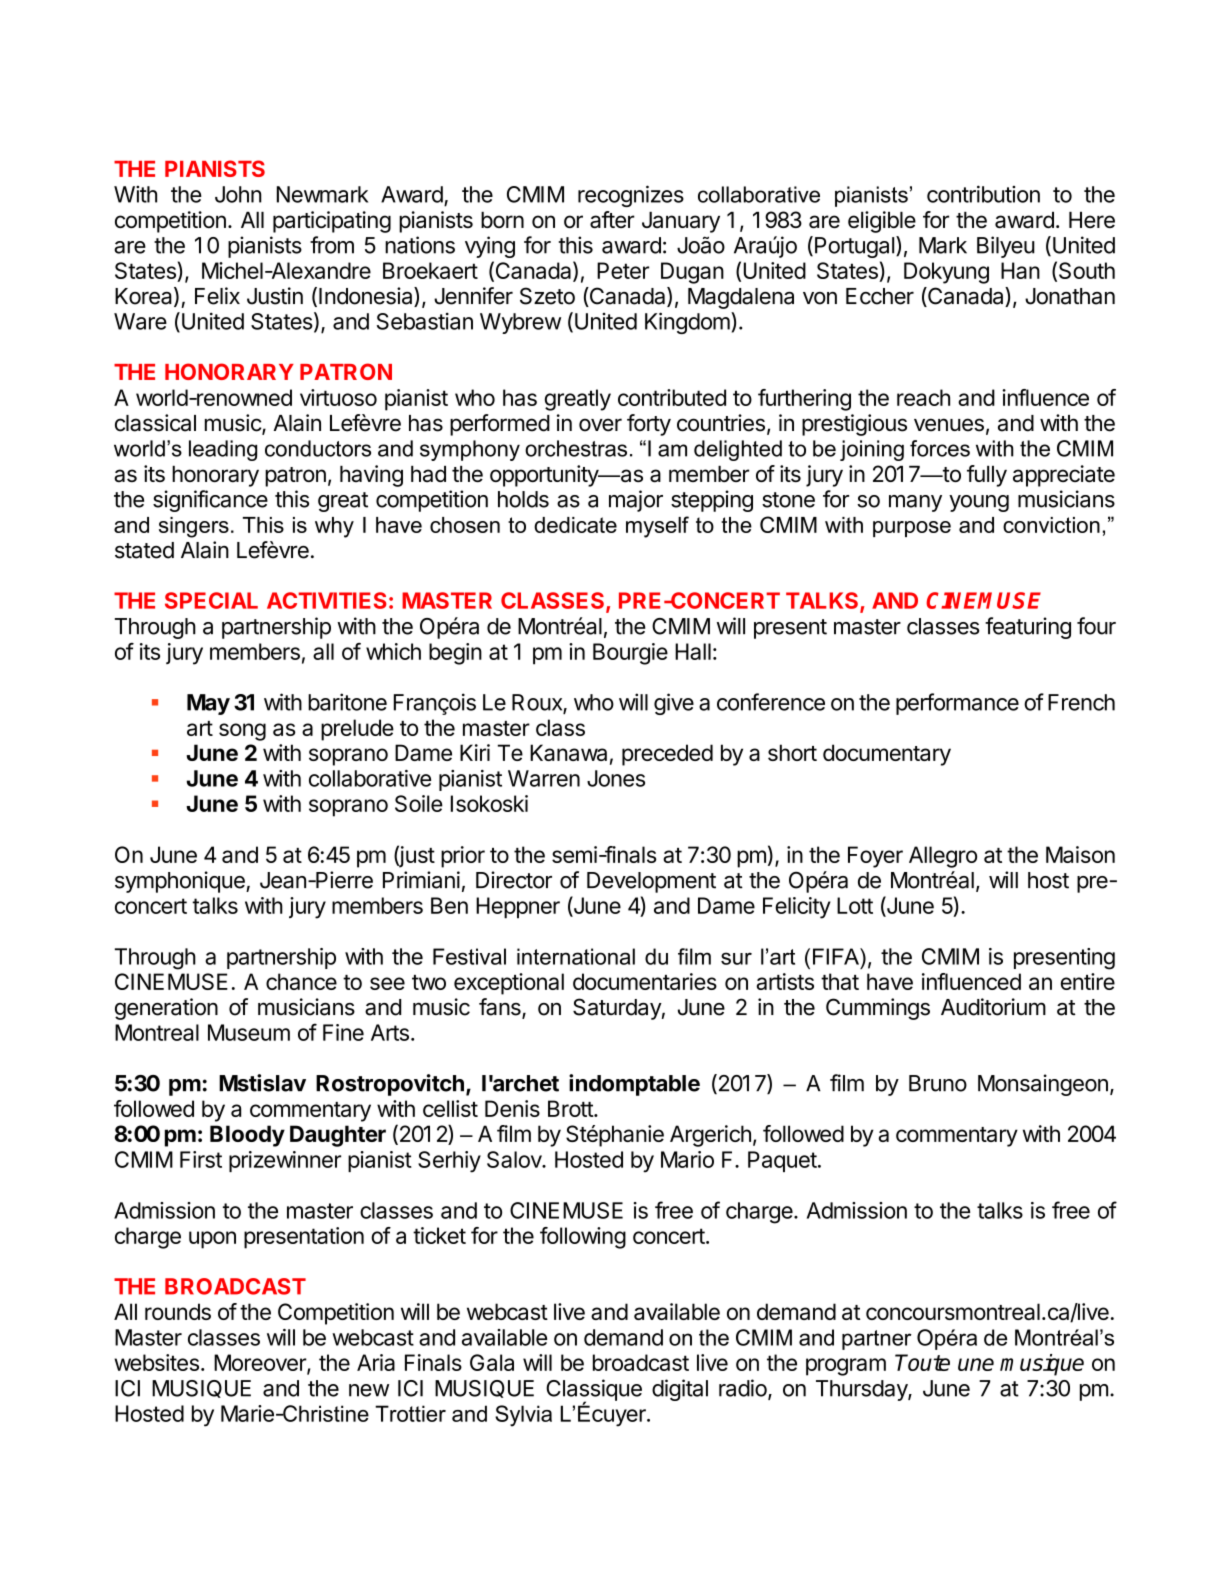 The width and height of the image is (1229, 1590). What do you see at coordinates (983, 194) in the image?
I see `contribution` at bounding box center [983, 194].
